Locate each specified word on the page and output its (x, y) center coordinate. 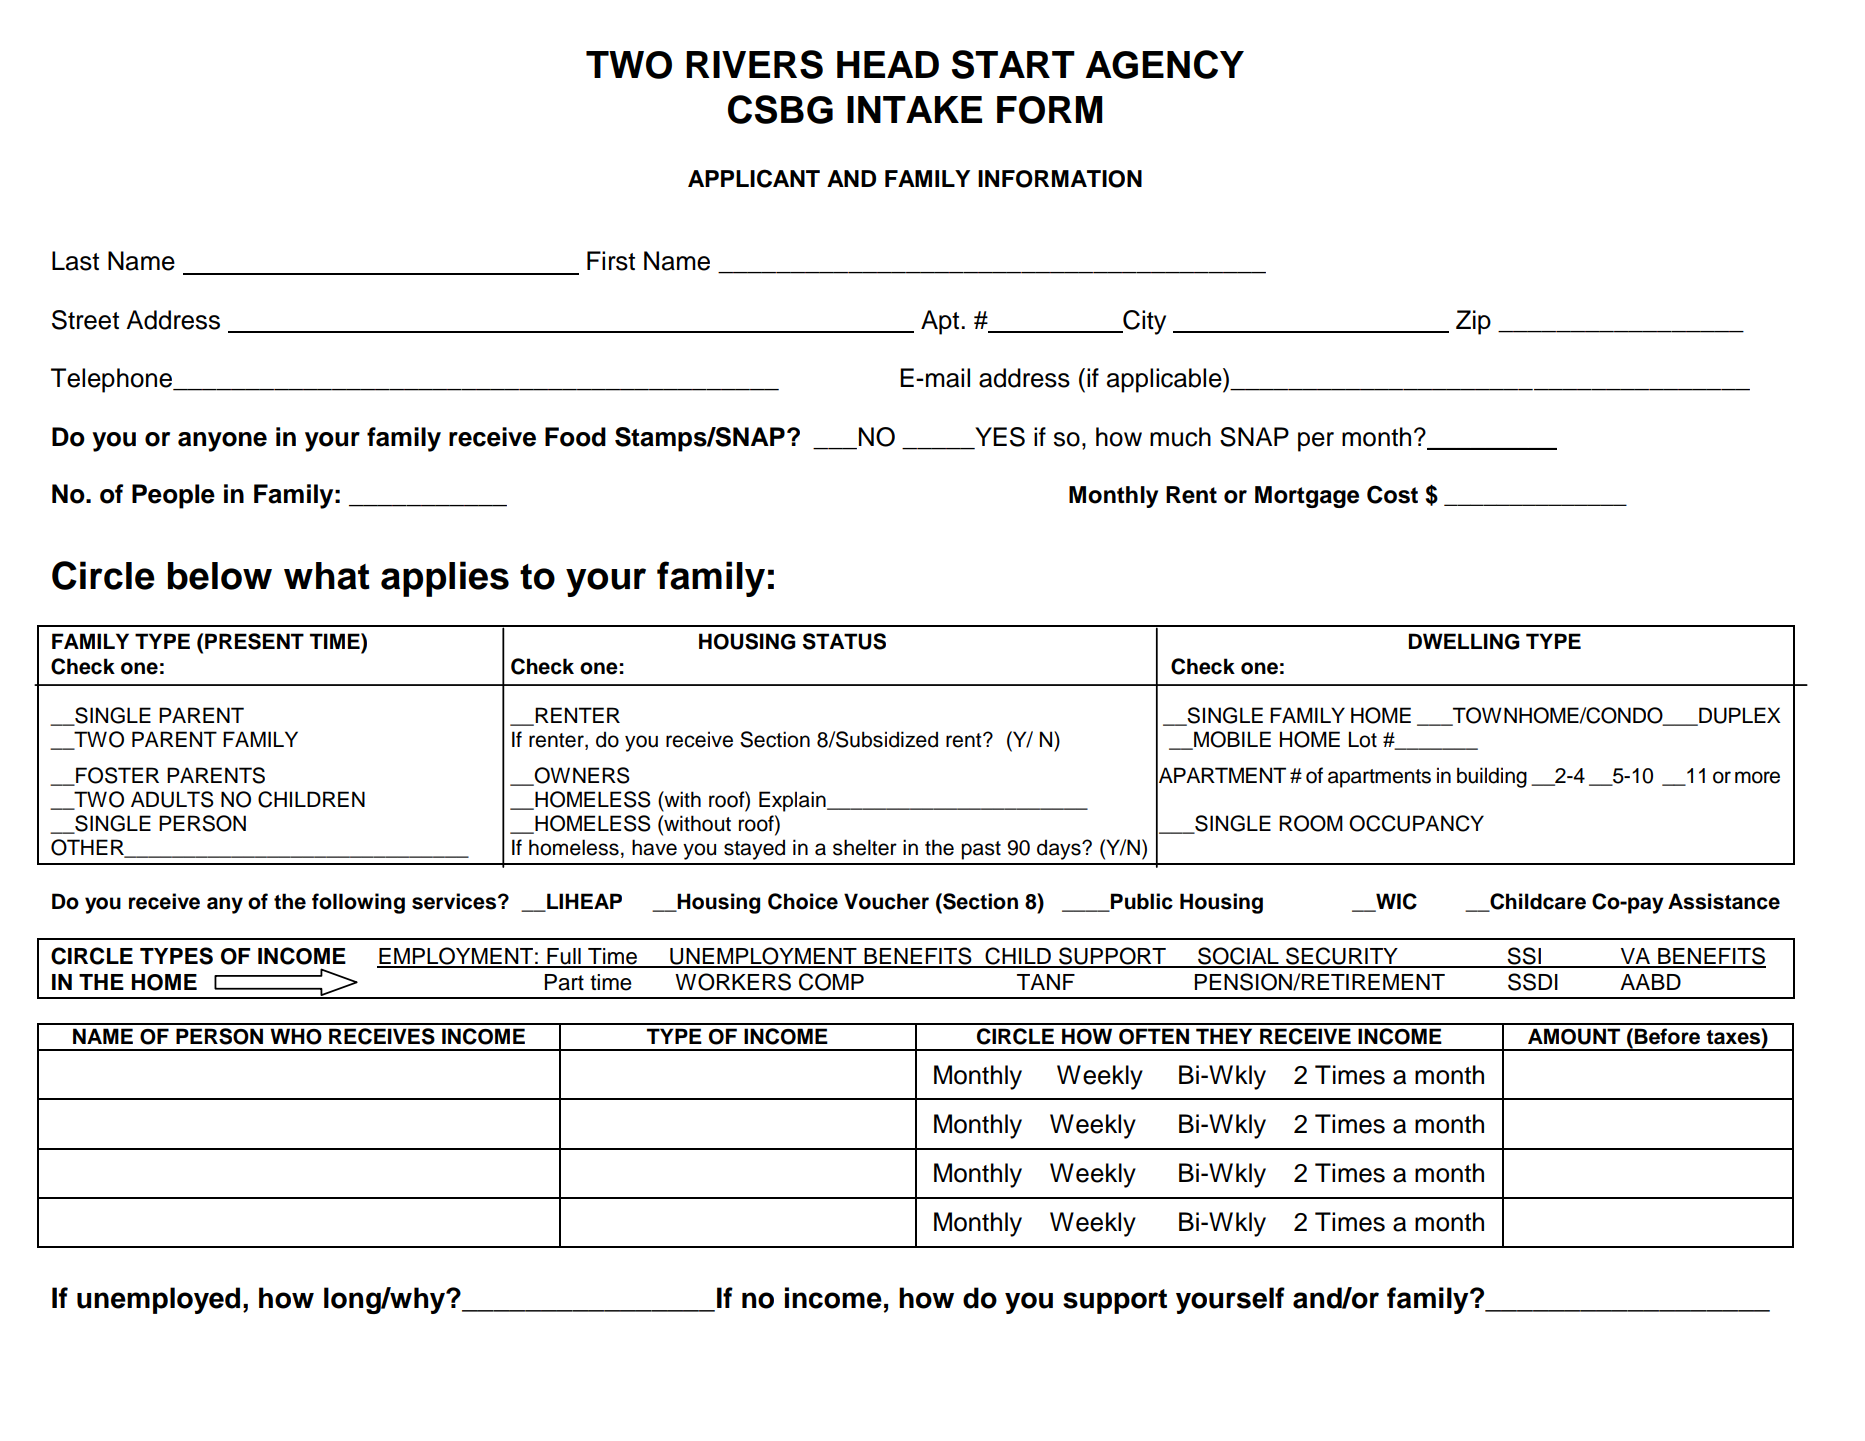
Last (75, 261)
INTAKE (914, 109)
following (358, 903)
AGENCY (1164, 64)
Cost (1392, 494)
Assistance (1724, 901)
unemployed (158, 1300)
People (173, 496)
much (1180, 437)
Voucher (886, 901)
